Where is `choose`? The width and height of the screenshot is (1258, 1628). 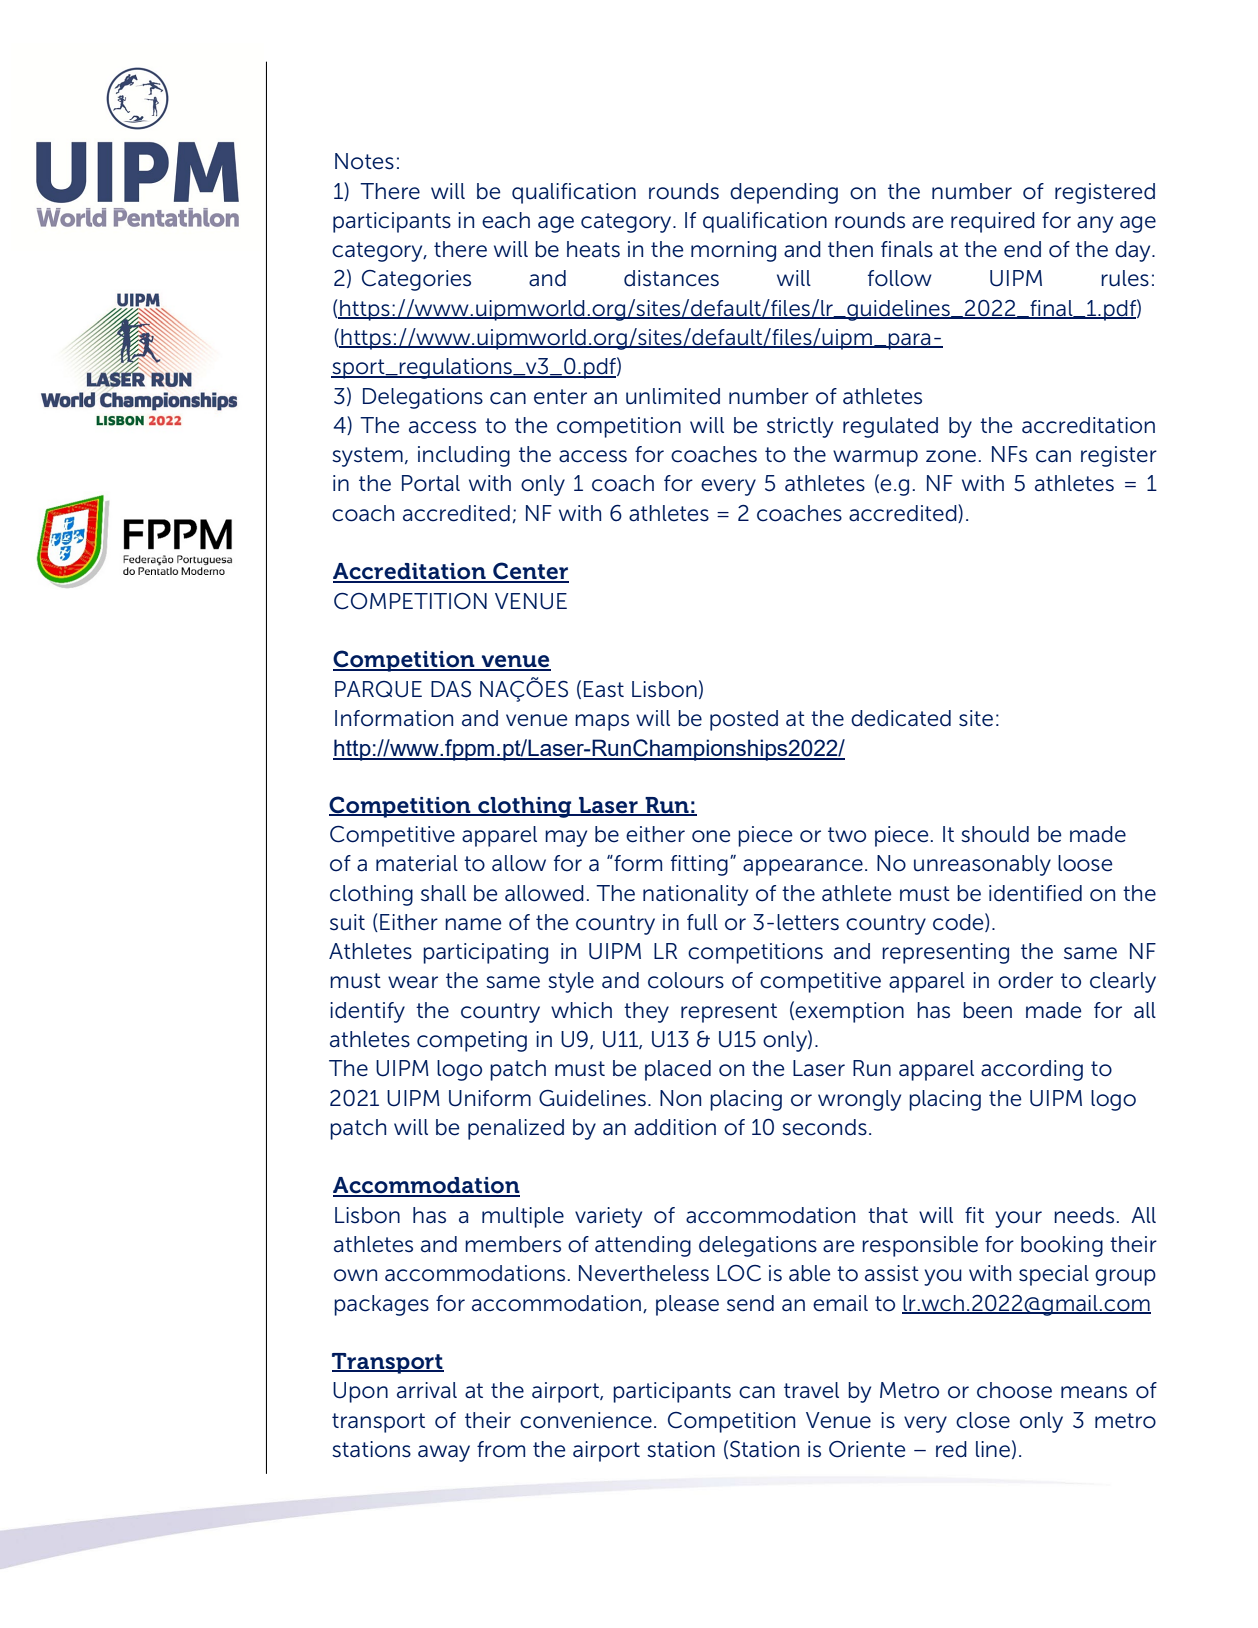
choose is located at coordinates (1014, 1390).
